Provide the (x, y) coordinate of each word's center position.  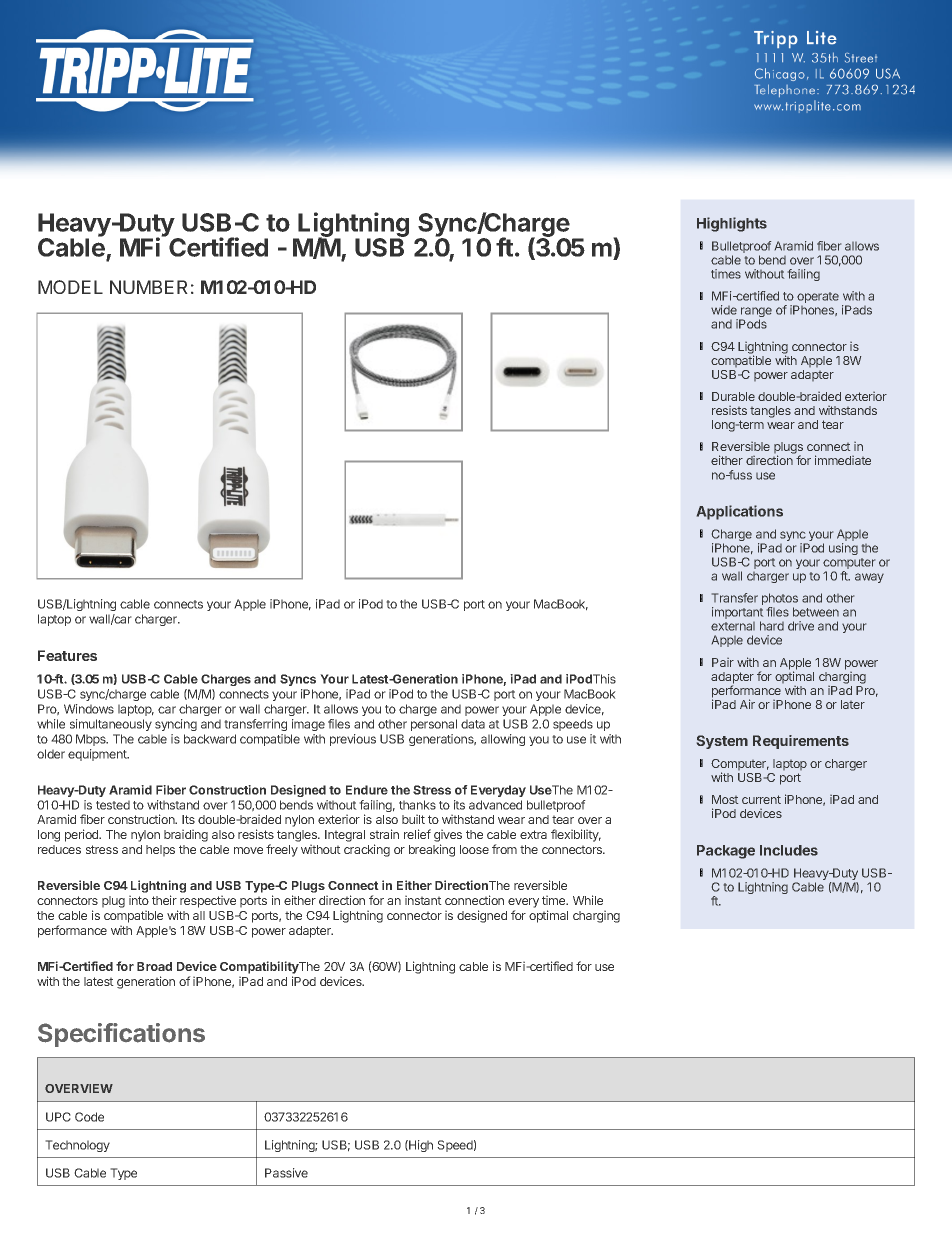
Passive (286, 1173)
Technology (77, 1146)
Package (726, 852)
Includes (789, 850)
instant (423, 900)
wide (724, 310)
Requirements (801, 742)
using (843, 549)
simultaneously (111, 725)
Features (67, 655)
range (755, 313)
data (473, 724)
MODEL (70, 287)
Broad (154, 966)
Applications (740, 512)
